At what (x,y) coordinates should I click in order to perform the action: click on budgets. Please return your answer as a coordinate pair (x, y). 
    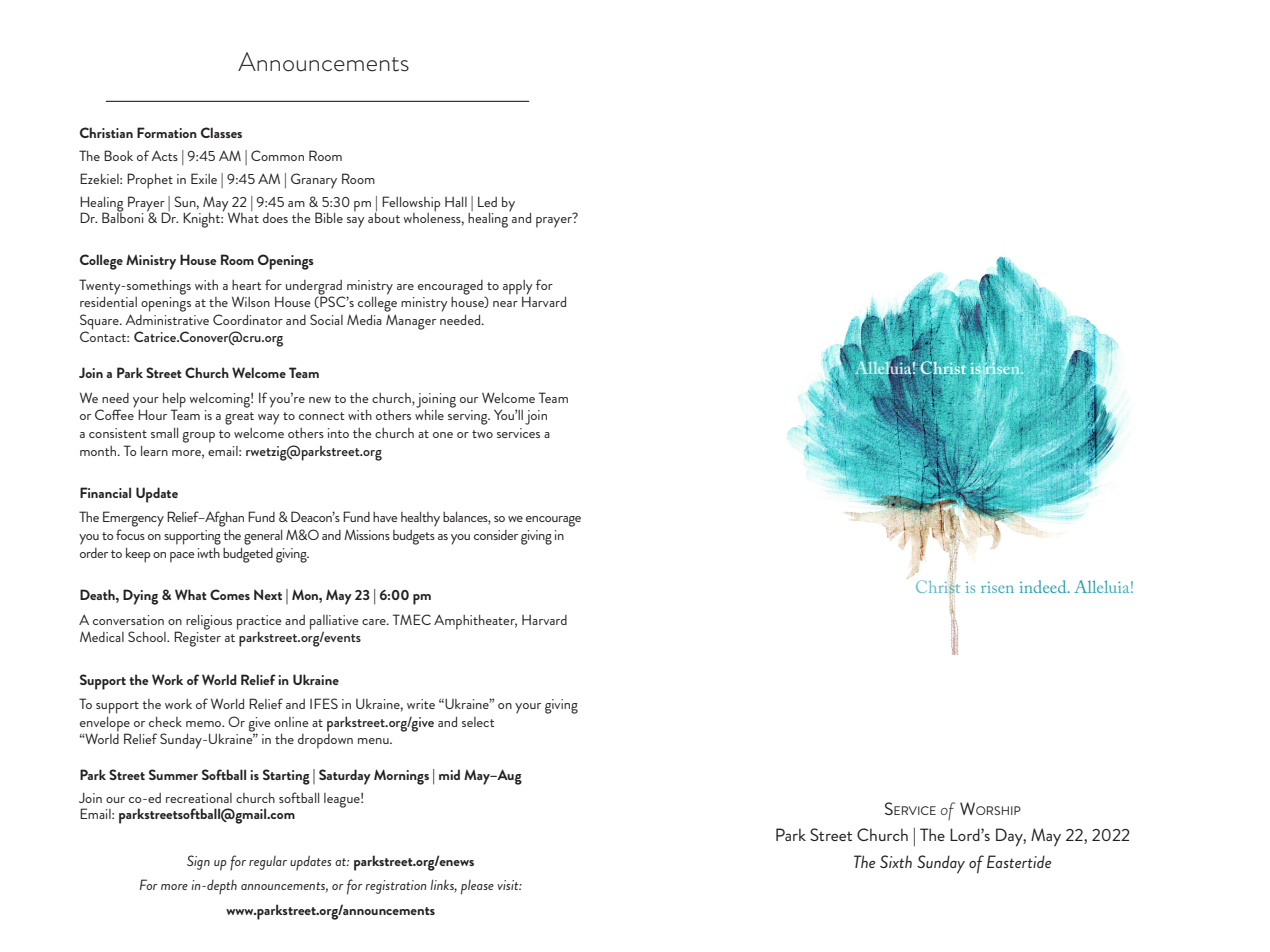
    Looking at the image, I should click on (414, 537).
